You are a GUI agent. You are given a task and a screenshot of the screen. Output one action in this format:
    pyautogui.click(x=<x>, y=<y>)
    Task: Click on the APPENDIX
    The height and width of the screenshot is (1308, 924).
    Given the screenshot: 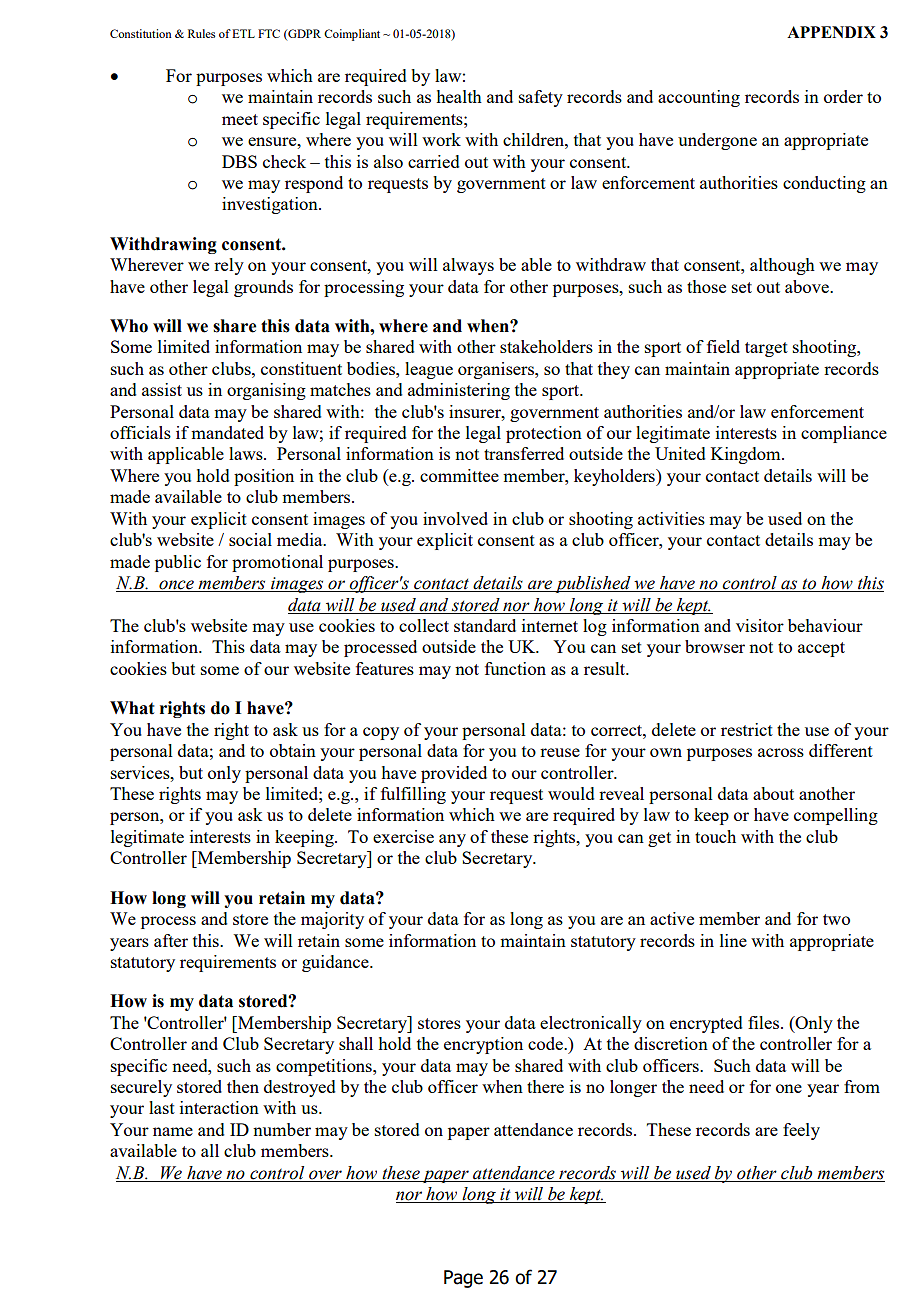 What is the action you would take?
    pyautogui.click(x=831, y=32)
